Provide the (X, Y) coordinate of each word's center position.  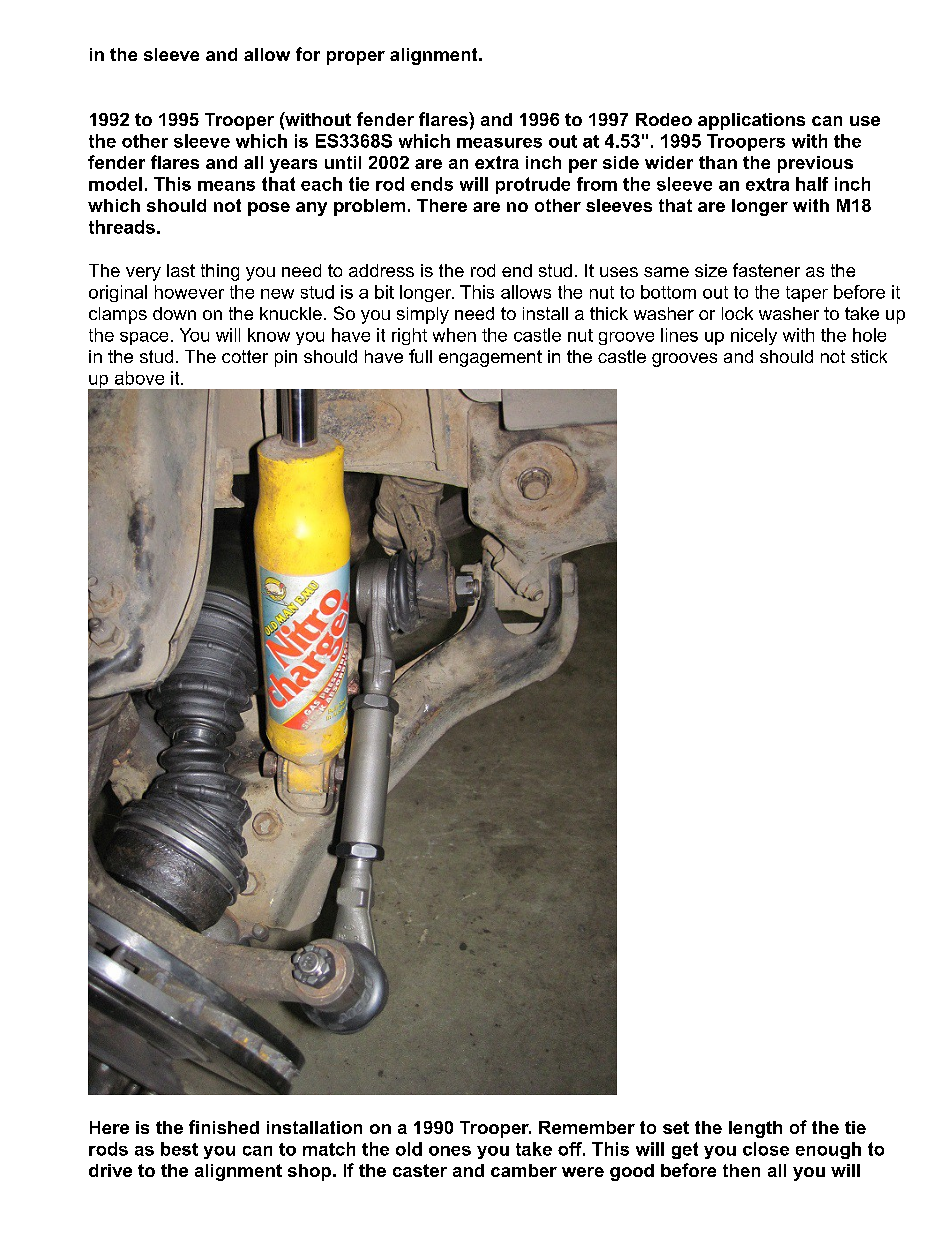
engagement (490, 358)
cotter (245, 356)
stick (869, 356)
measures (499, 143)
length (755, 1129)
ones (450, 1151)
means (226, 186)
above (139, 378)
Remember (587, 1127)
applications (751, 121)
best (179, 1149)
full (420, 356)
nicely (754, 336)
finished (224, 1127)
